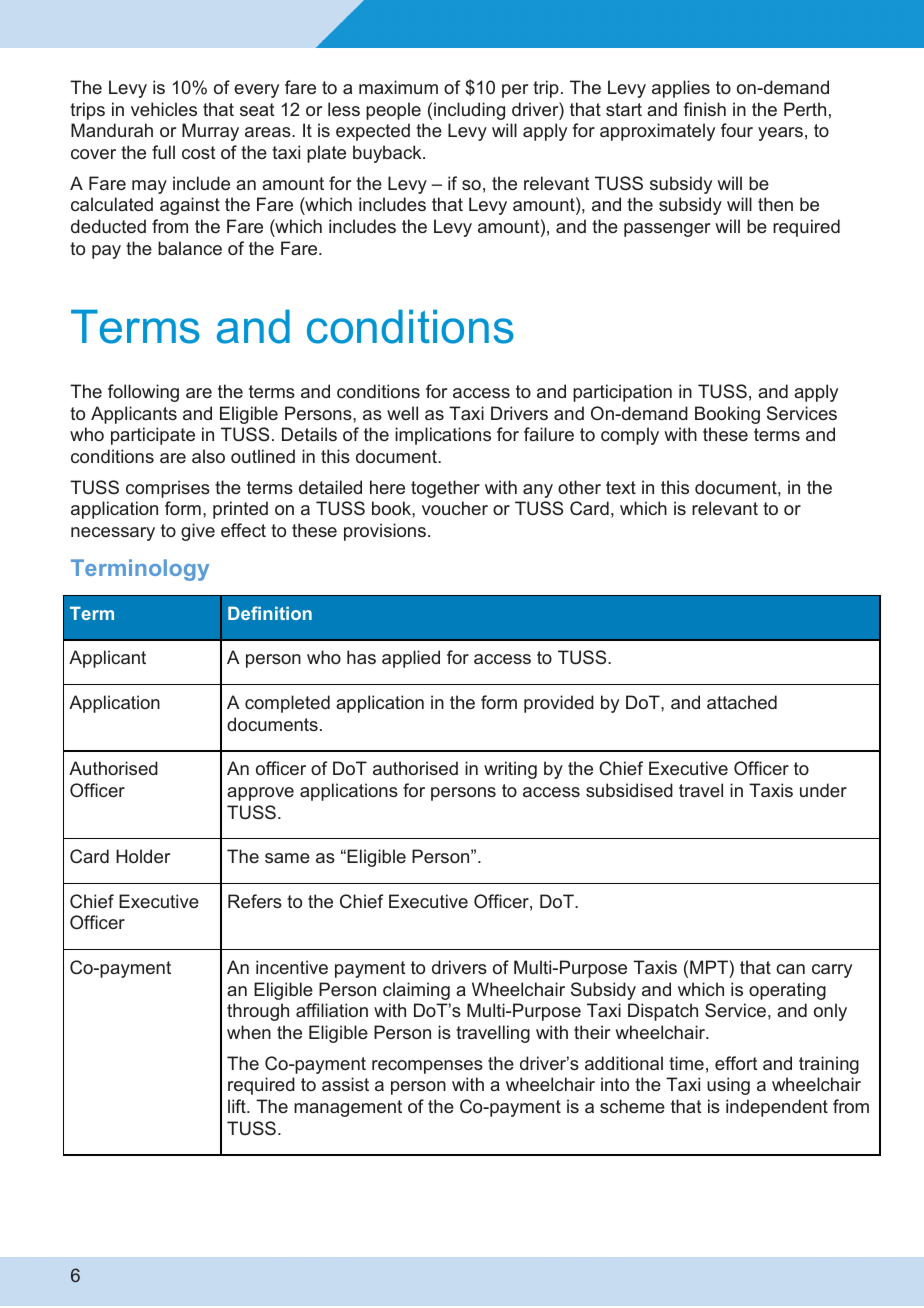 The height and width of the document is (1308, 924). I want to click on approve, so click(260, 794).
